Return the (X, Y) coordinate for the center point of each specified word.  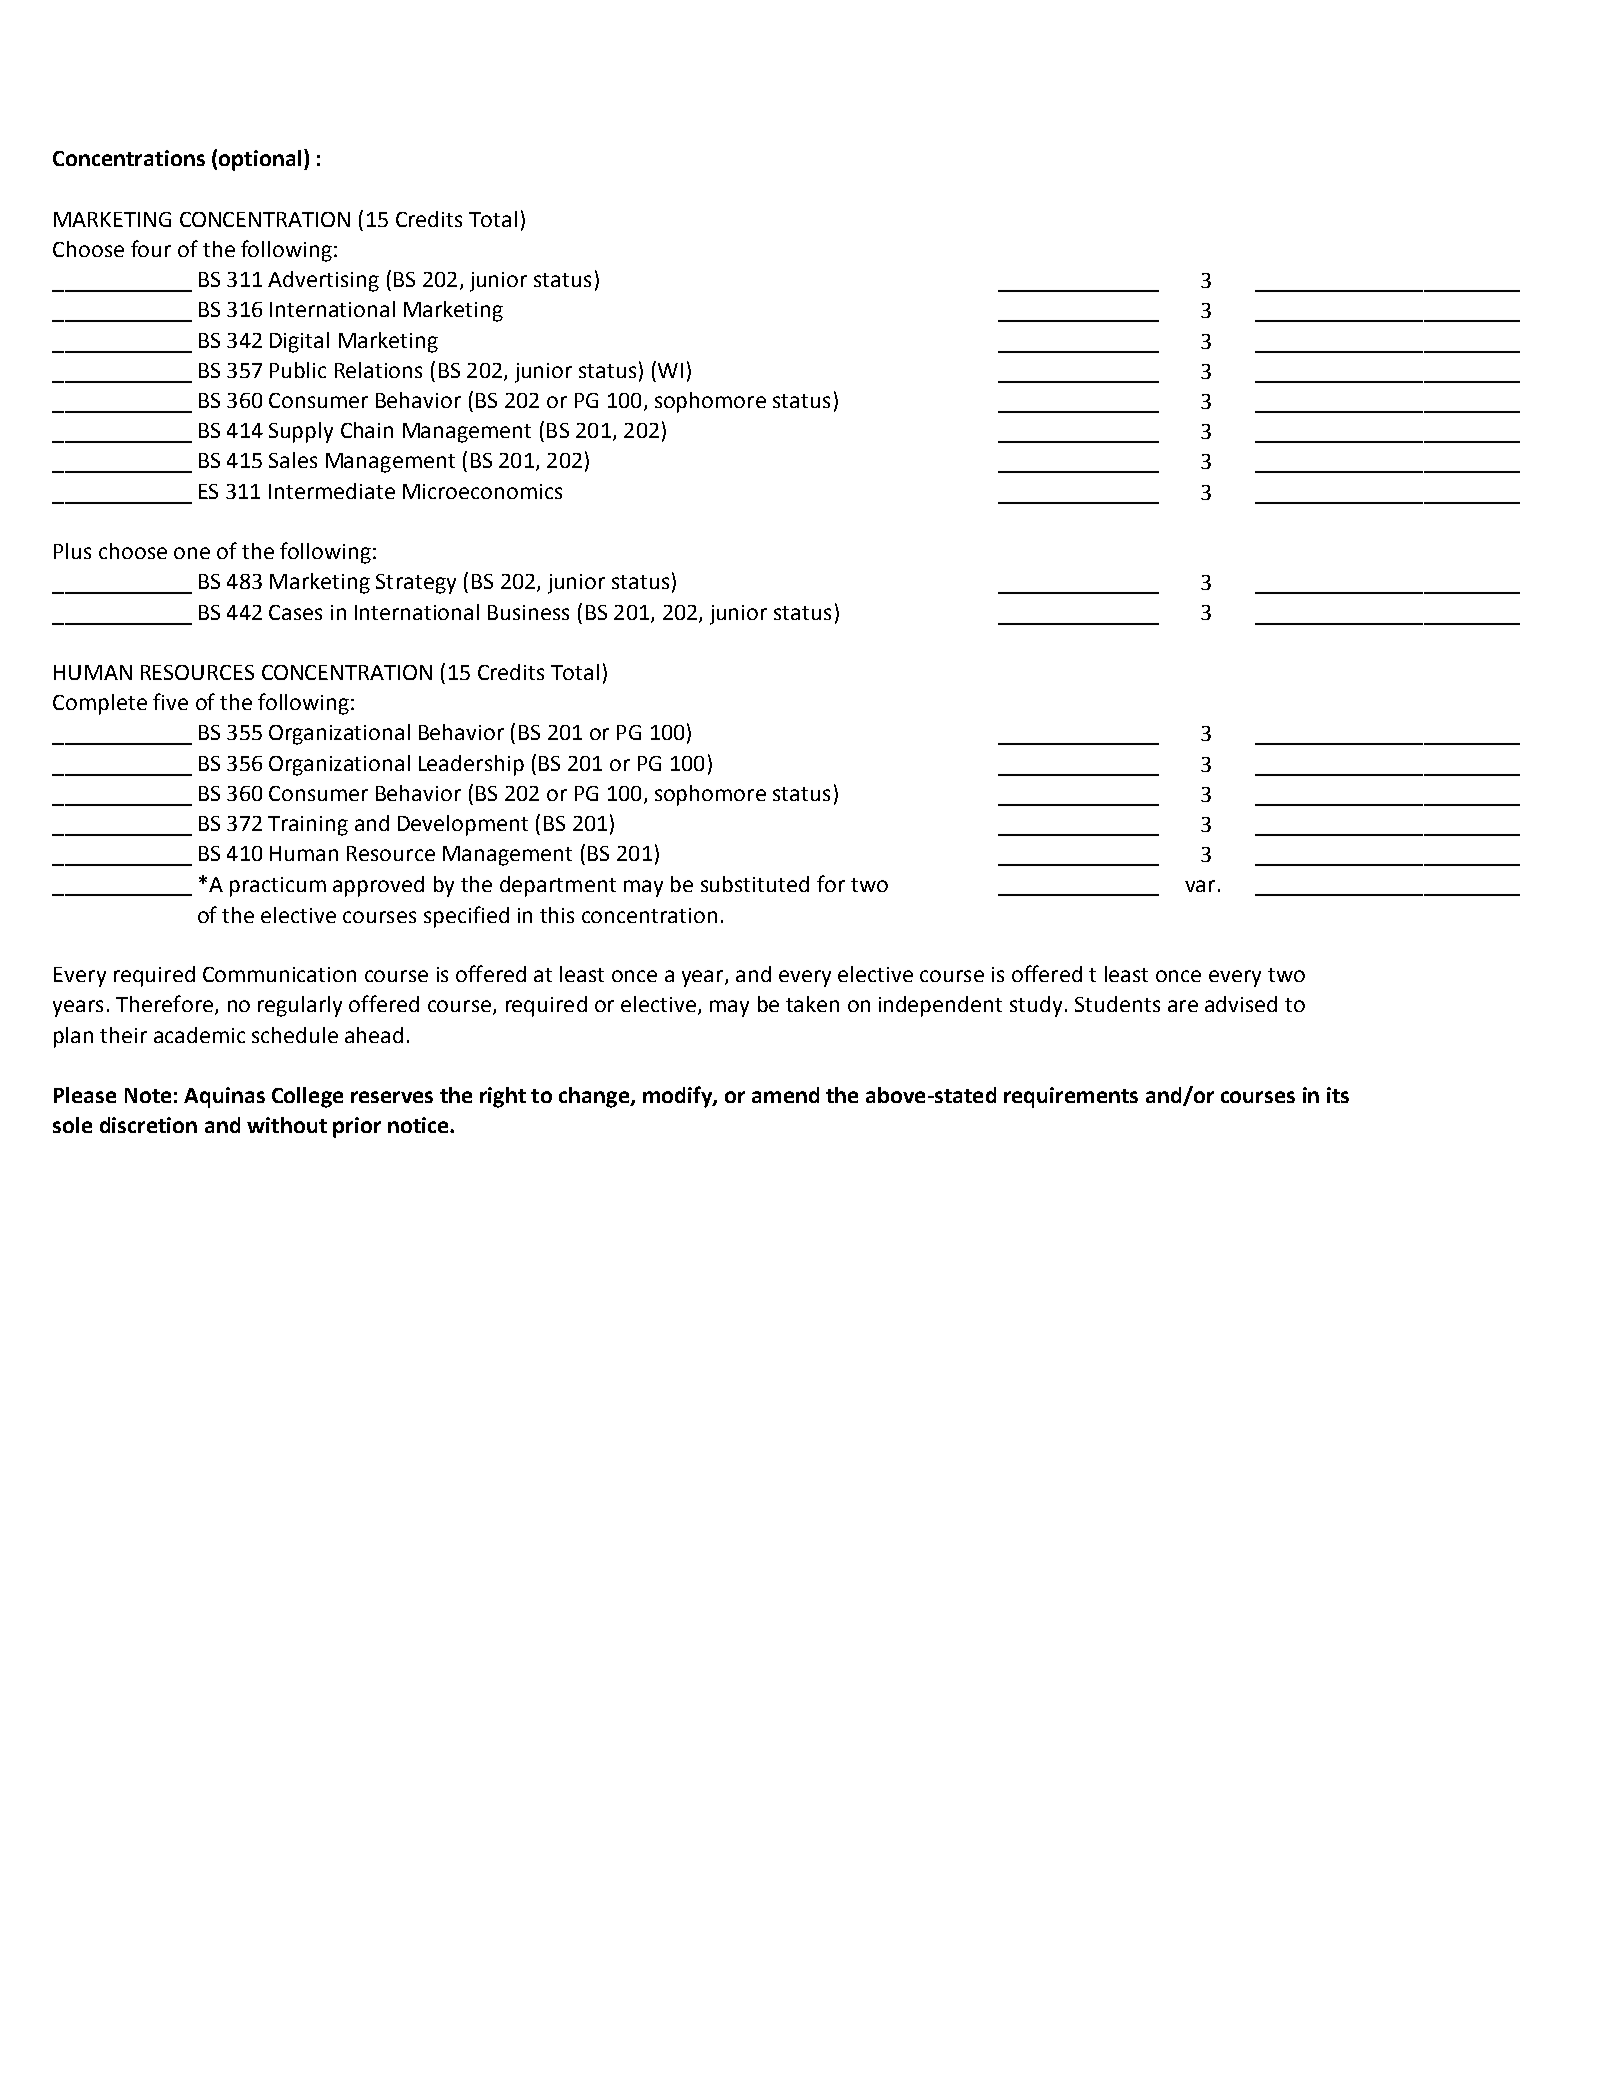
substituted (755, 884)
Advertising (323, 281)
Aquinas (224, 1097)
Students (1117, 1004)
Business (528, 612)
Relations (378, 370)
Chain (367, 430)
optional (260, 160)
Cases (295, 612)
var (1200, 886)
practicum (278, 887)
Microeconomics (482, 491)
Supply (301, 432)
